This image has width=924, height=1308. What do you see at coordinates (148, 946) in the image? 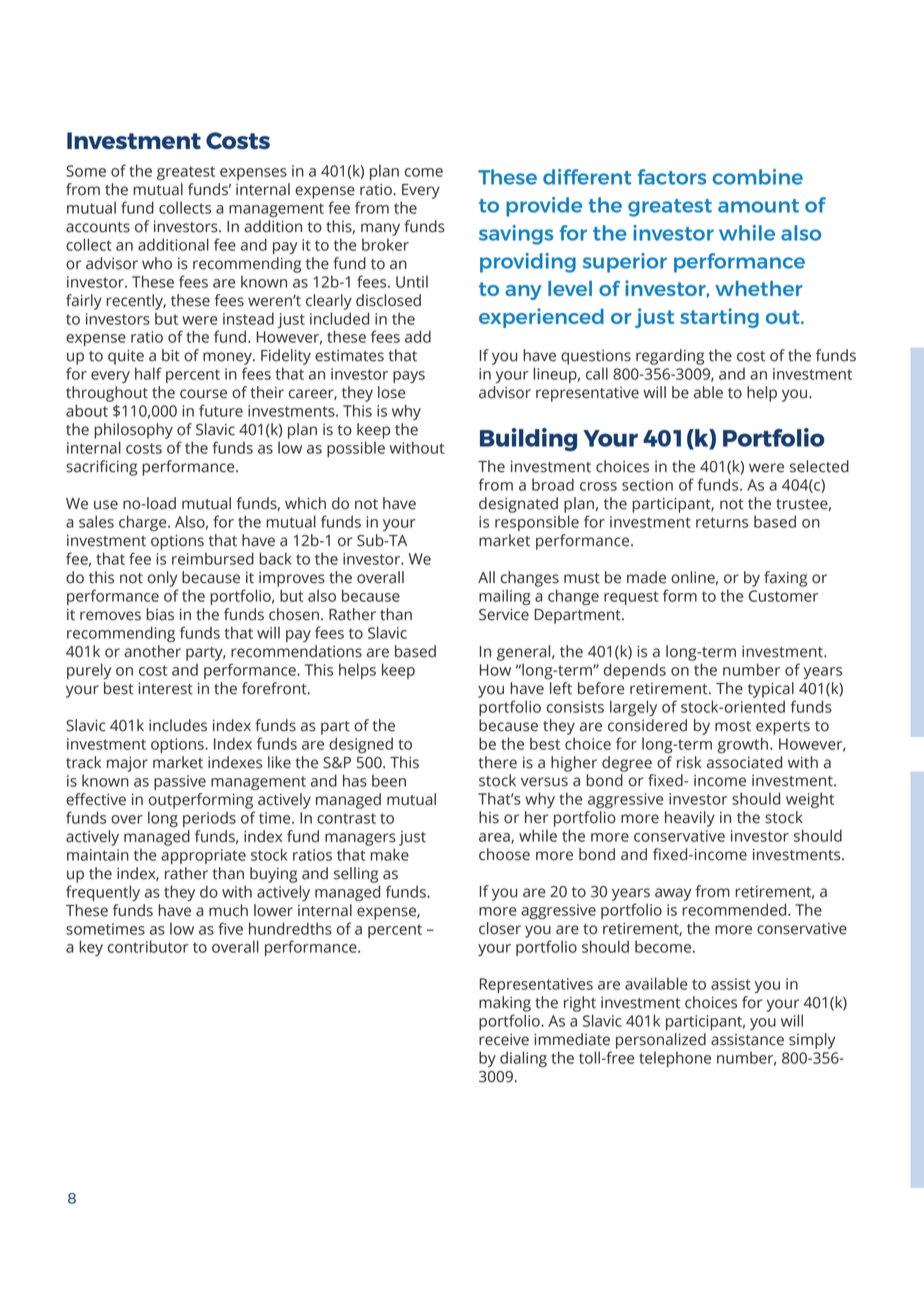
I see `contributor` at bounding box center [148, 946].
